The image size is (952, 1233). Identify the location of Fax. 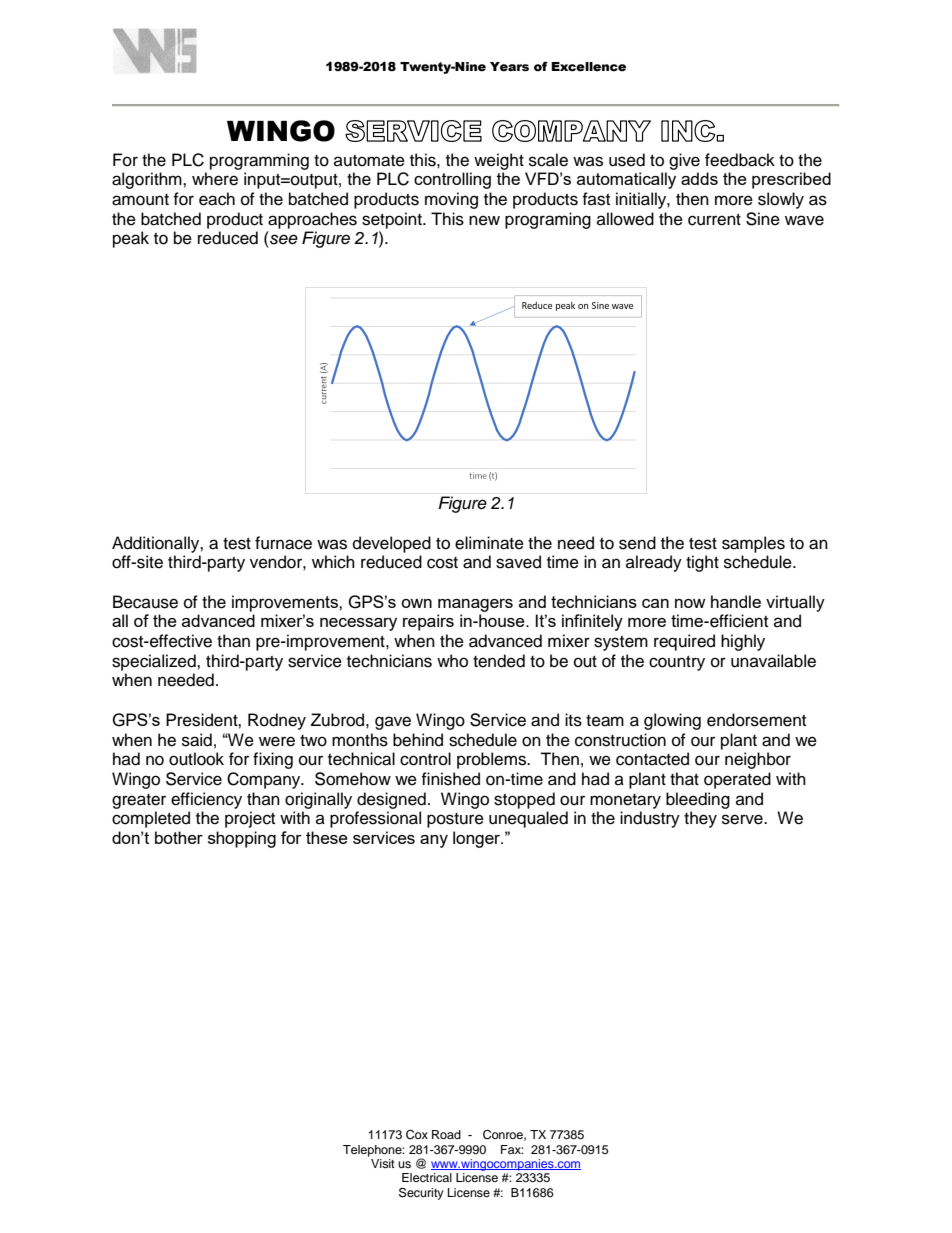
(512, 1149).
